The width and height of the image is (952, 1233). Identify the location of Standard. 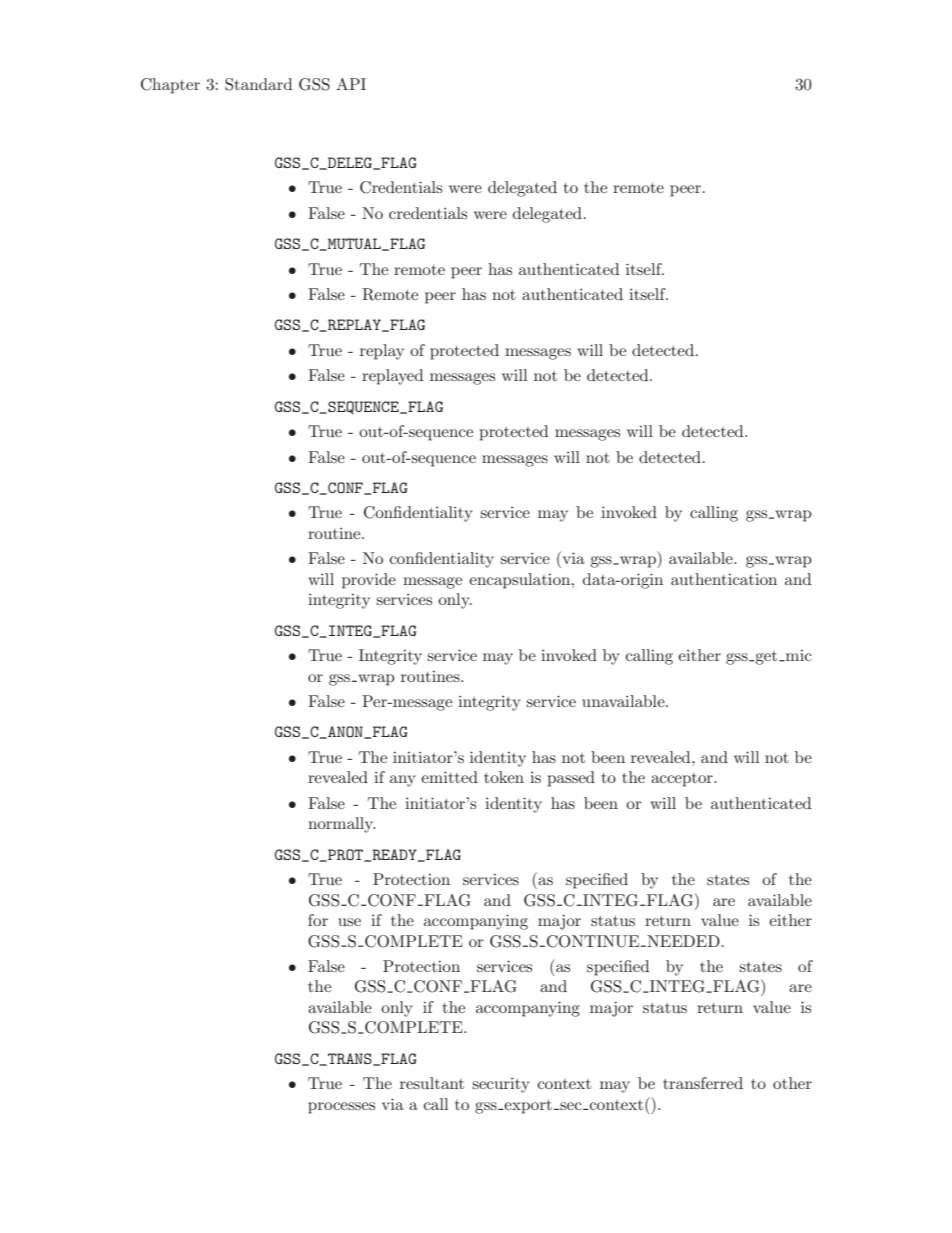
(258, 84).
